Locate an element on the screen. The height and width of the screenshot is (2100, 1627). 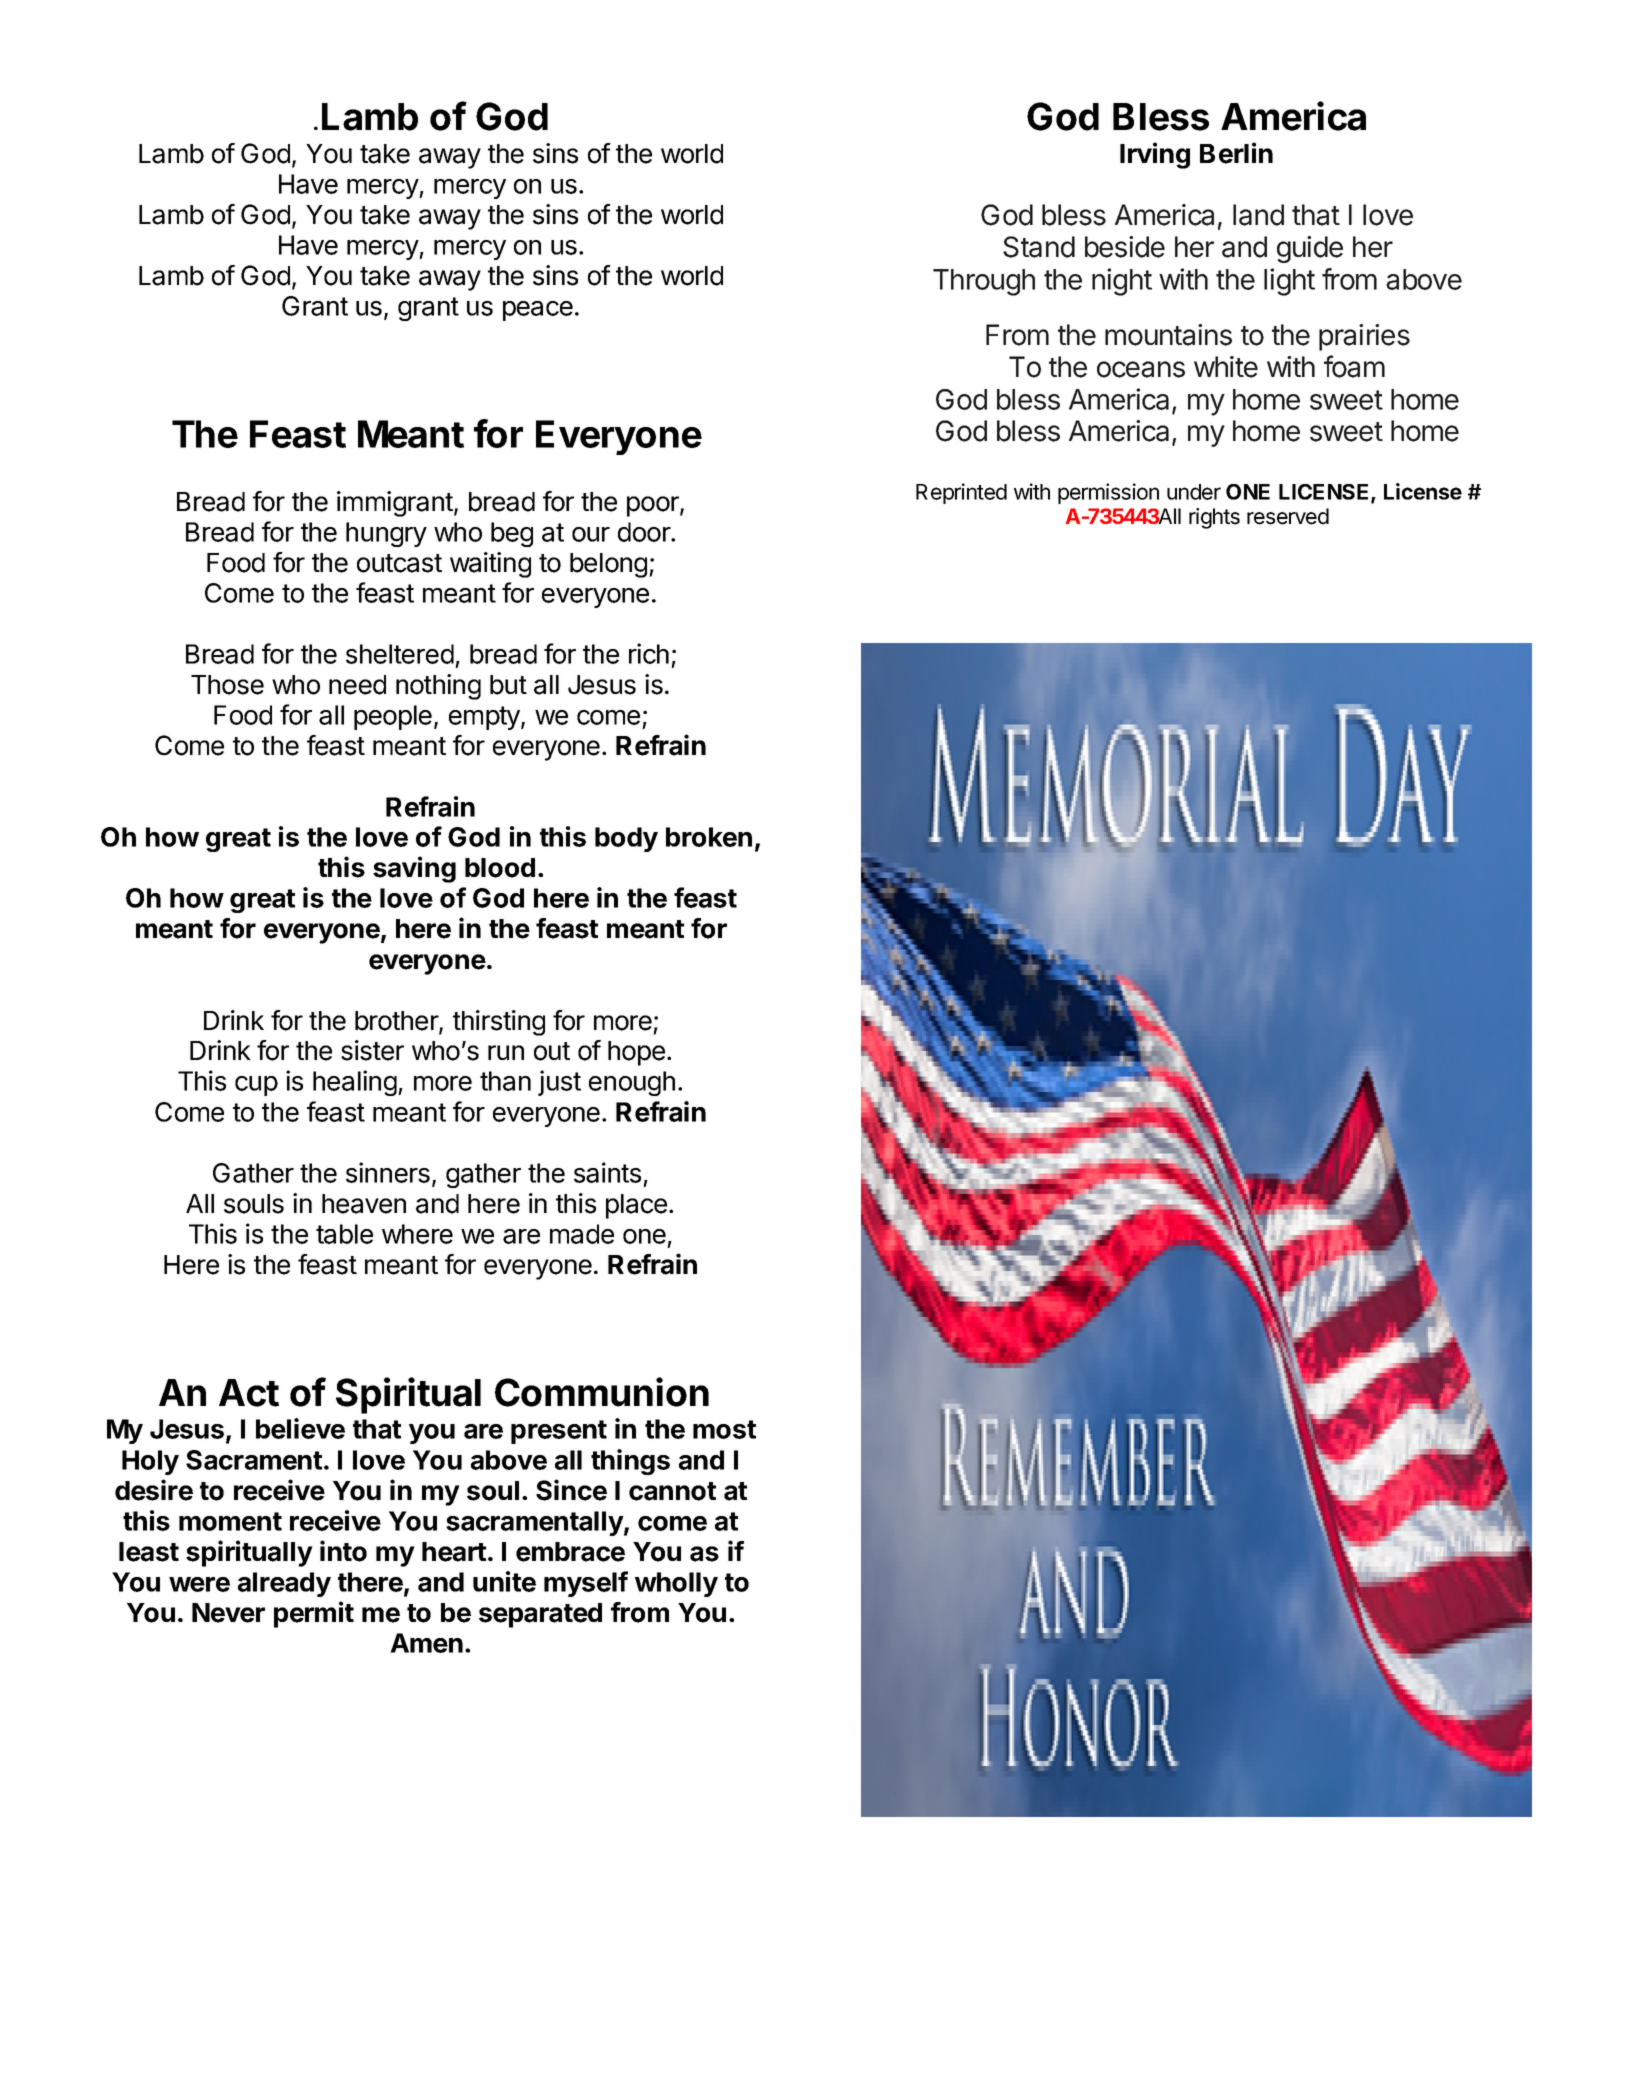
wholly is located at coordinates (676, 1584).
